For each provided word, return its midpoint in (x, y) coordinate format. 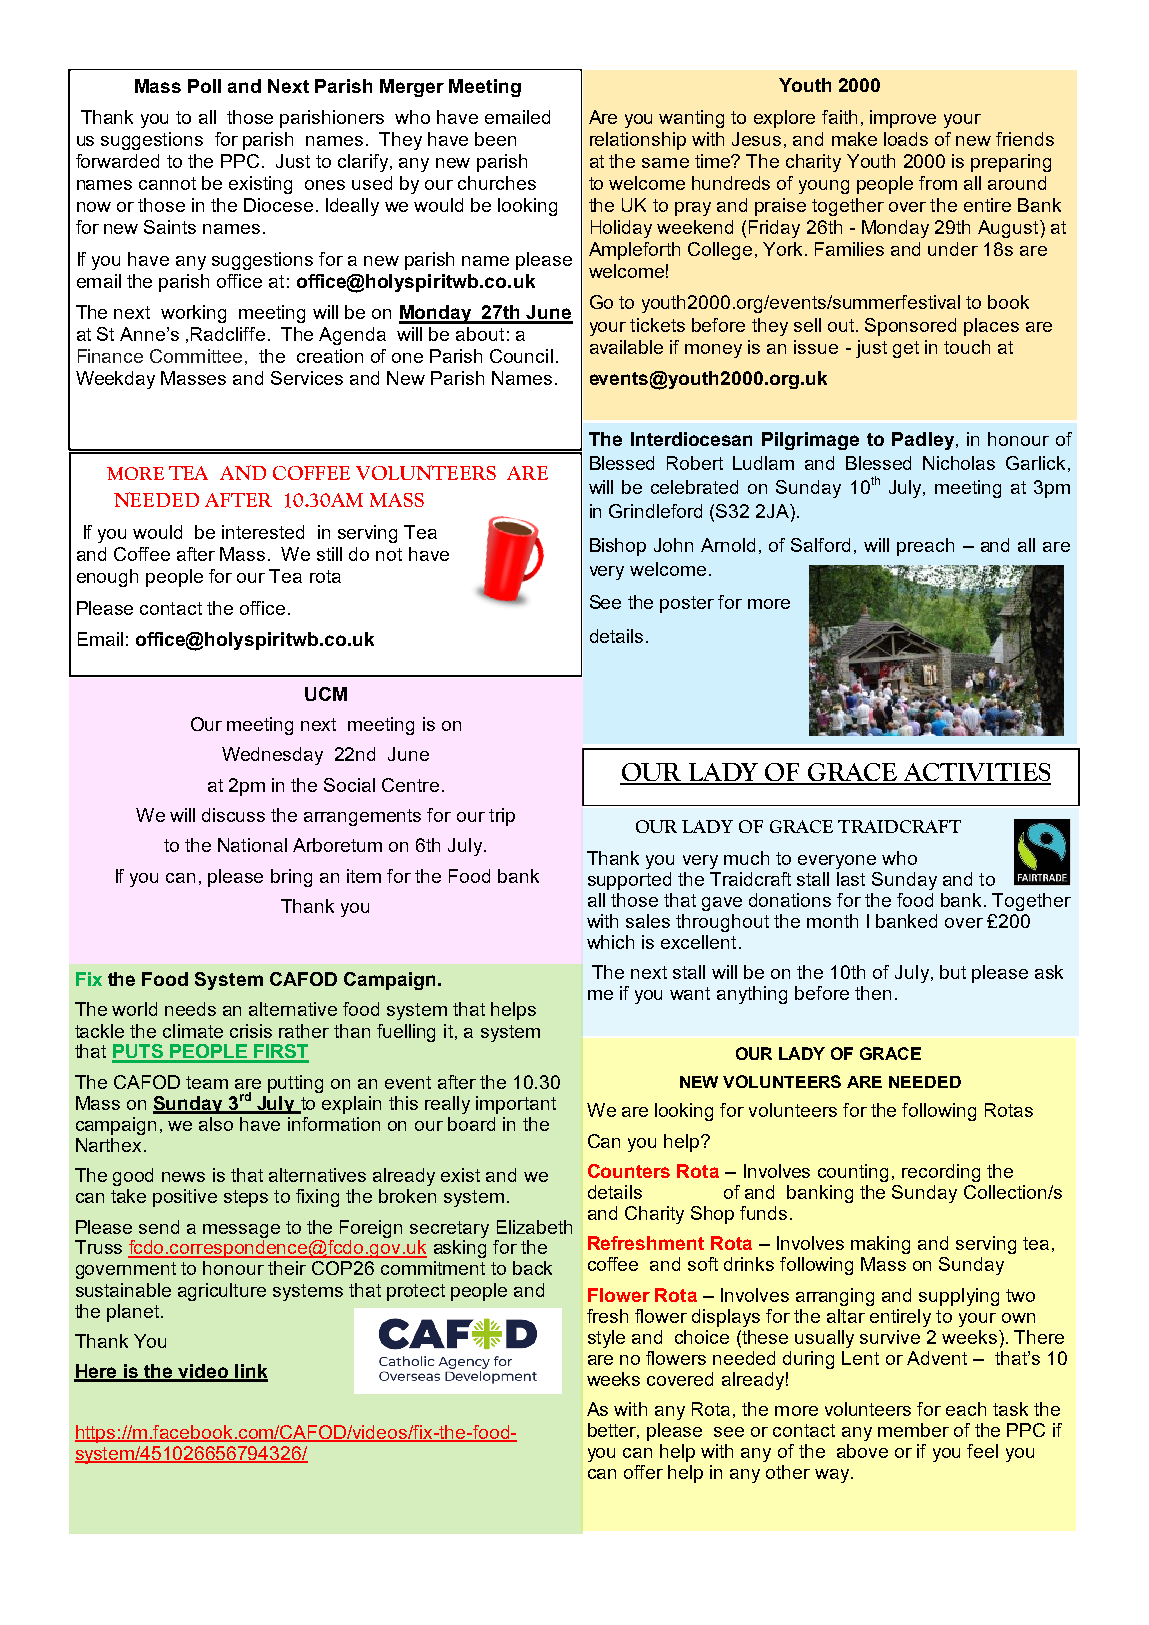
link (250, 1372)
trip (502, 817)
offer (643, 1472)
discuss (233, 815)
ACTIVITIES (976, 773)
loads (906, 139)
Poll (204, 86)
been (495, 139)
